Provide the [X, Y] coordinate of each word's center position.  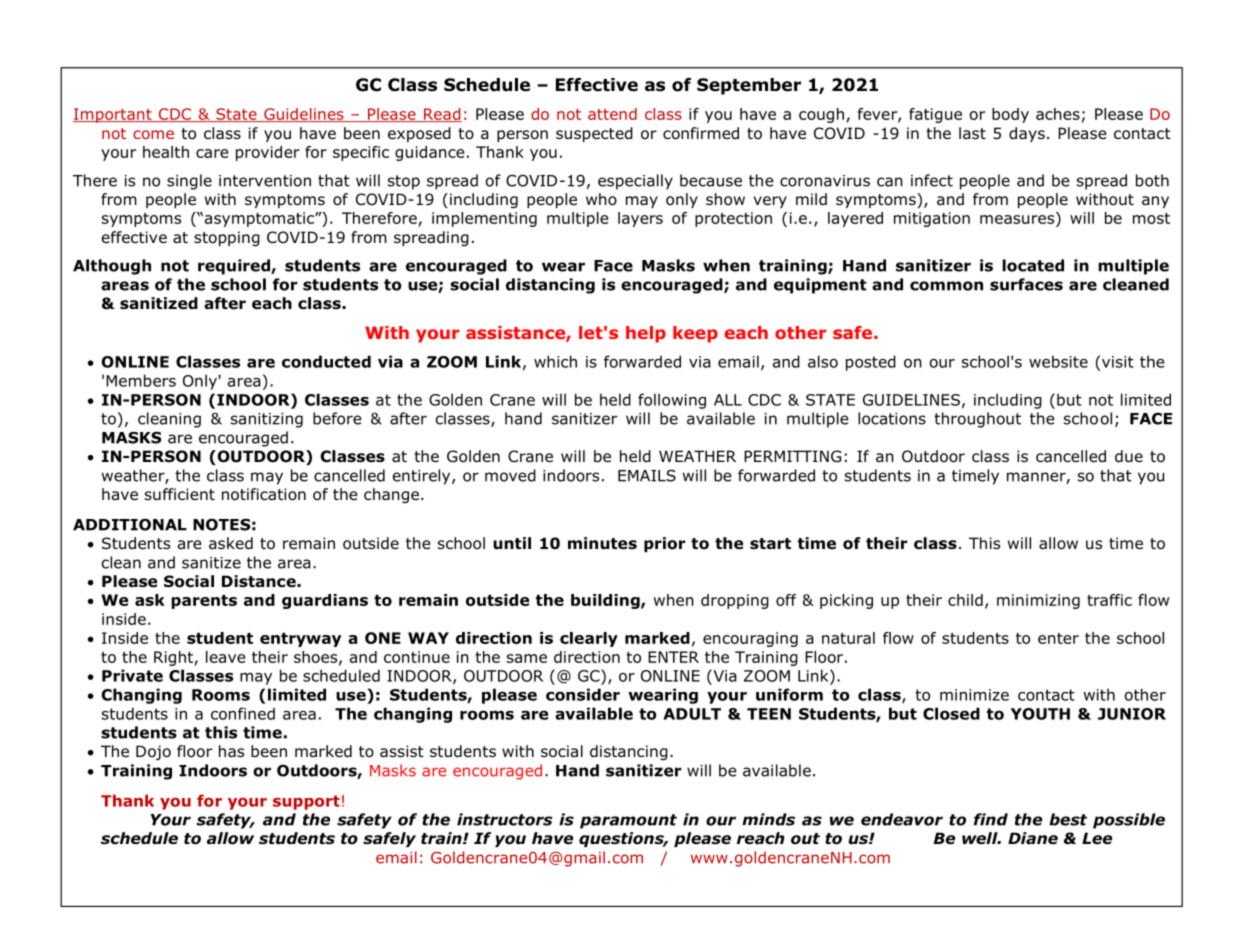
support [306, 802]
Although [112, 267]
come [153, 134]
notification [264, 494]
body [1010, 115]
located [1033, 265]
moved [510, 475]
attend [612, 114]
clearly [589, 639]
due [1129, 456]
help [646, 334]
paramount [628, 821]
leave [225, 657]
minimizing [1038, 601]
